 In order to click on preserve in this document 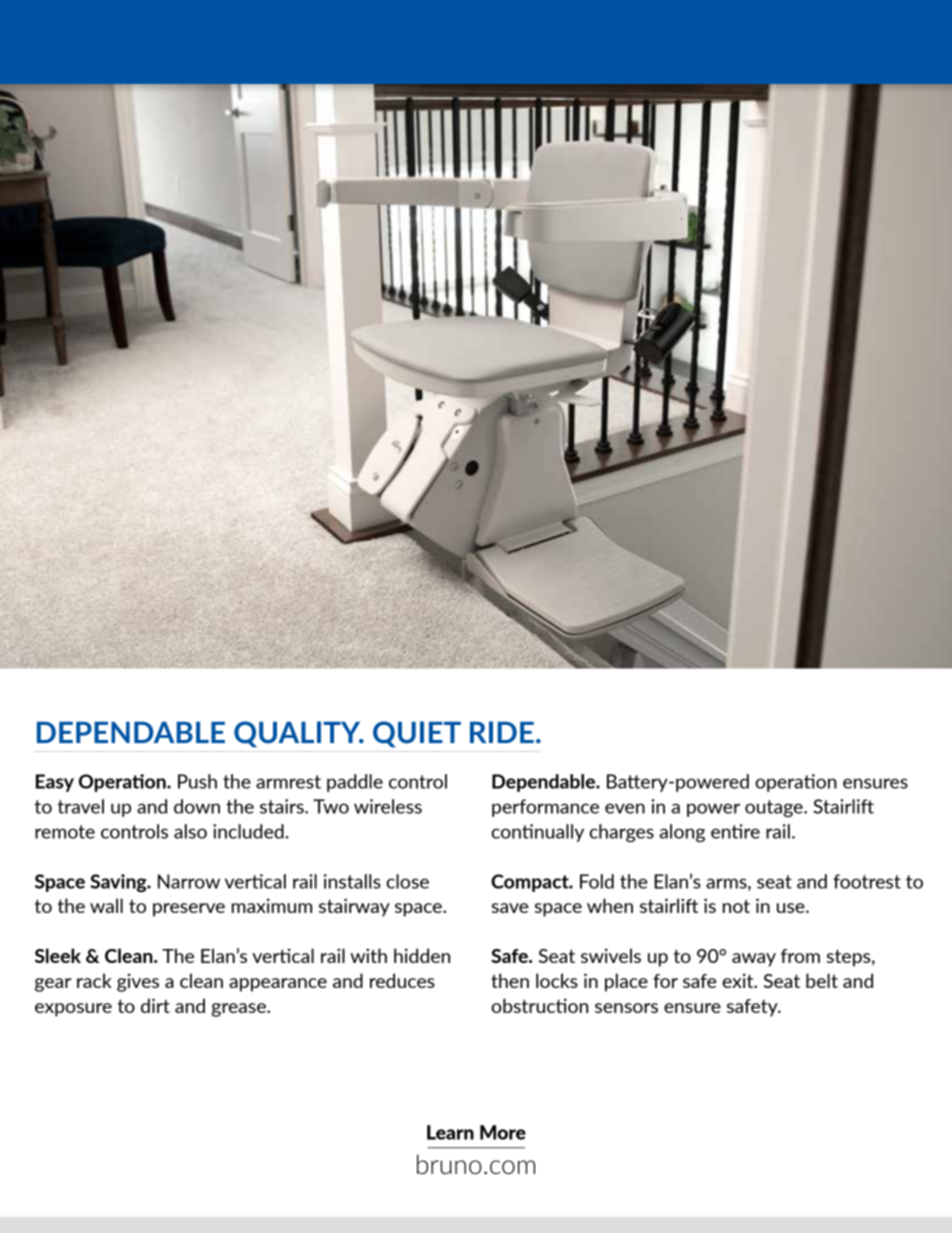, I will do `click(189, 910)`.
